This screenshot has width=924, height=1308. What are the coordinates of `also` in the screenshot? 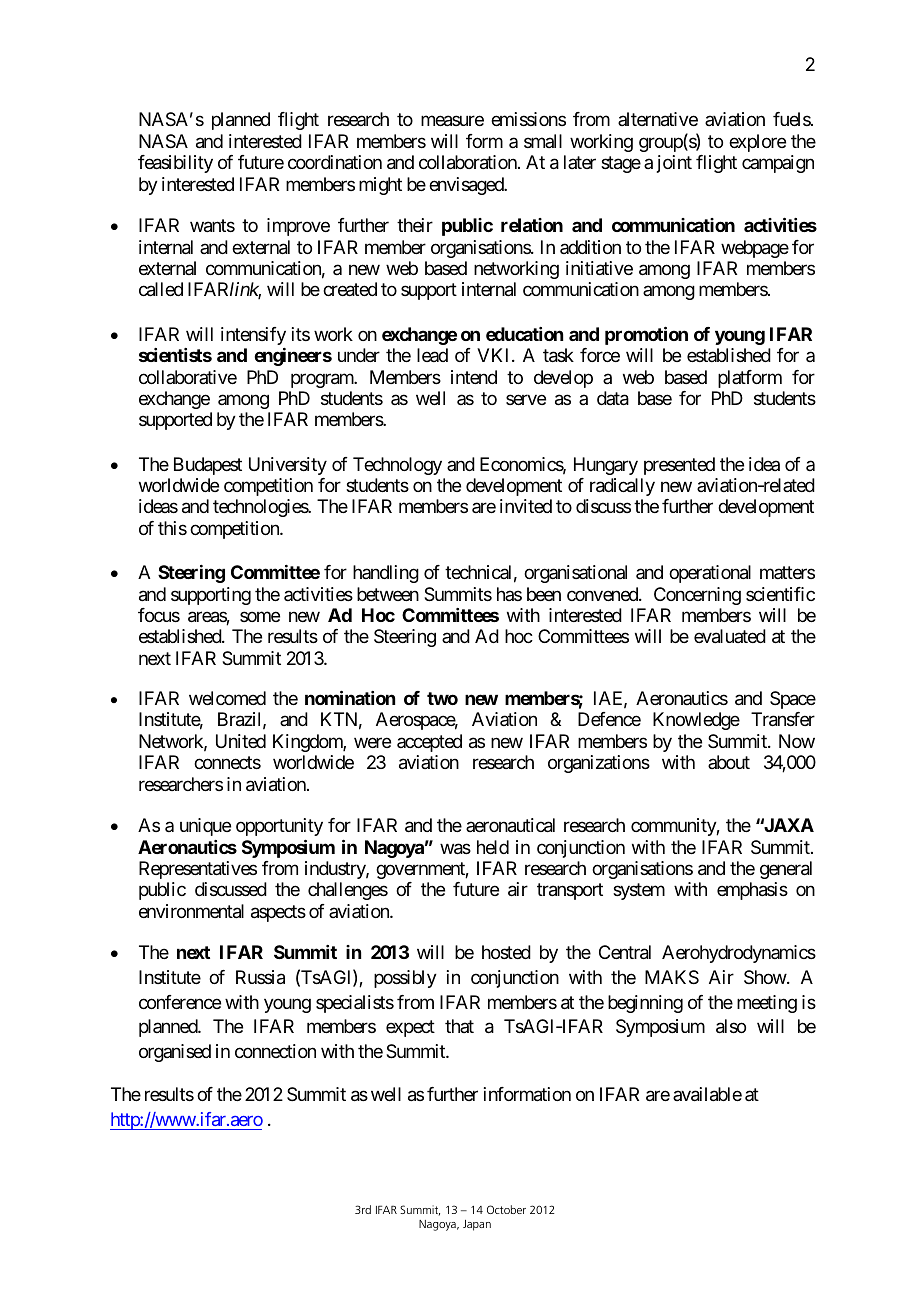 It's located at (731, 1026).
